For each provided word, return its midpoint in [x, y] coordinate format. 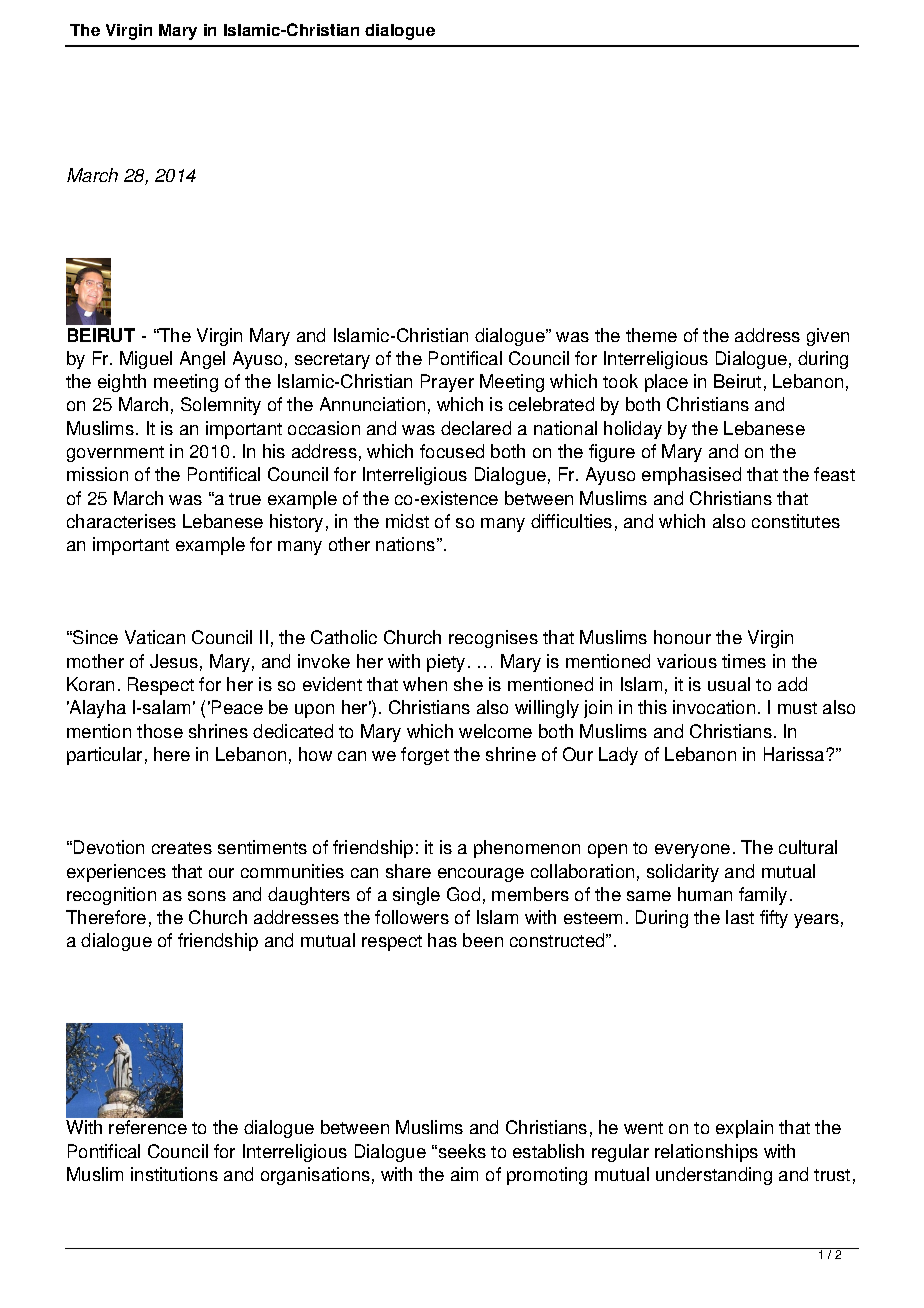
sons [207, 896]
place [666, 383]
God [463, 894]
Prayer [447, 383]
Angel [202, 360]
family [763, 896]
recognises [493, 639]
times [744, 661]
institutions [174, 1174]
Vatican [155, 637]
